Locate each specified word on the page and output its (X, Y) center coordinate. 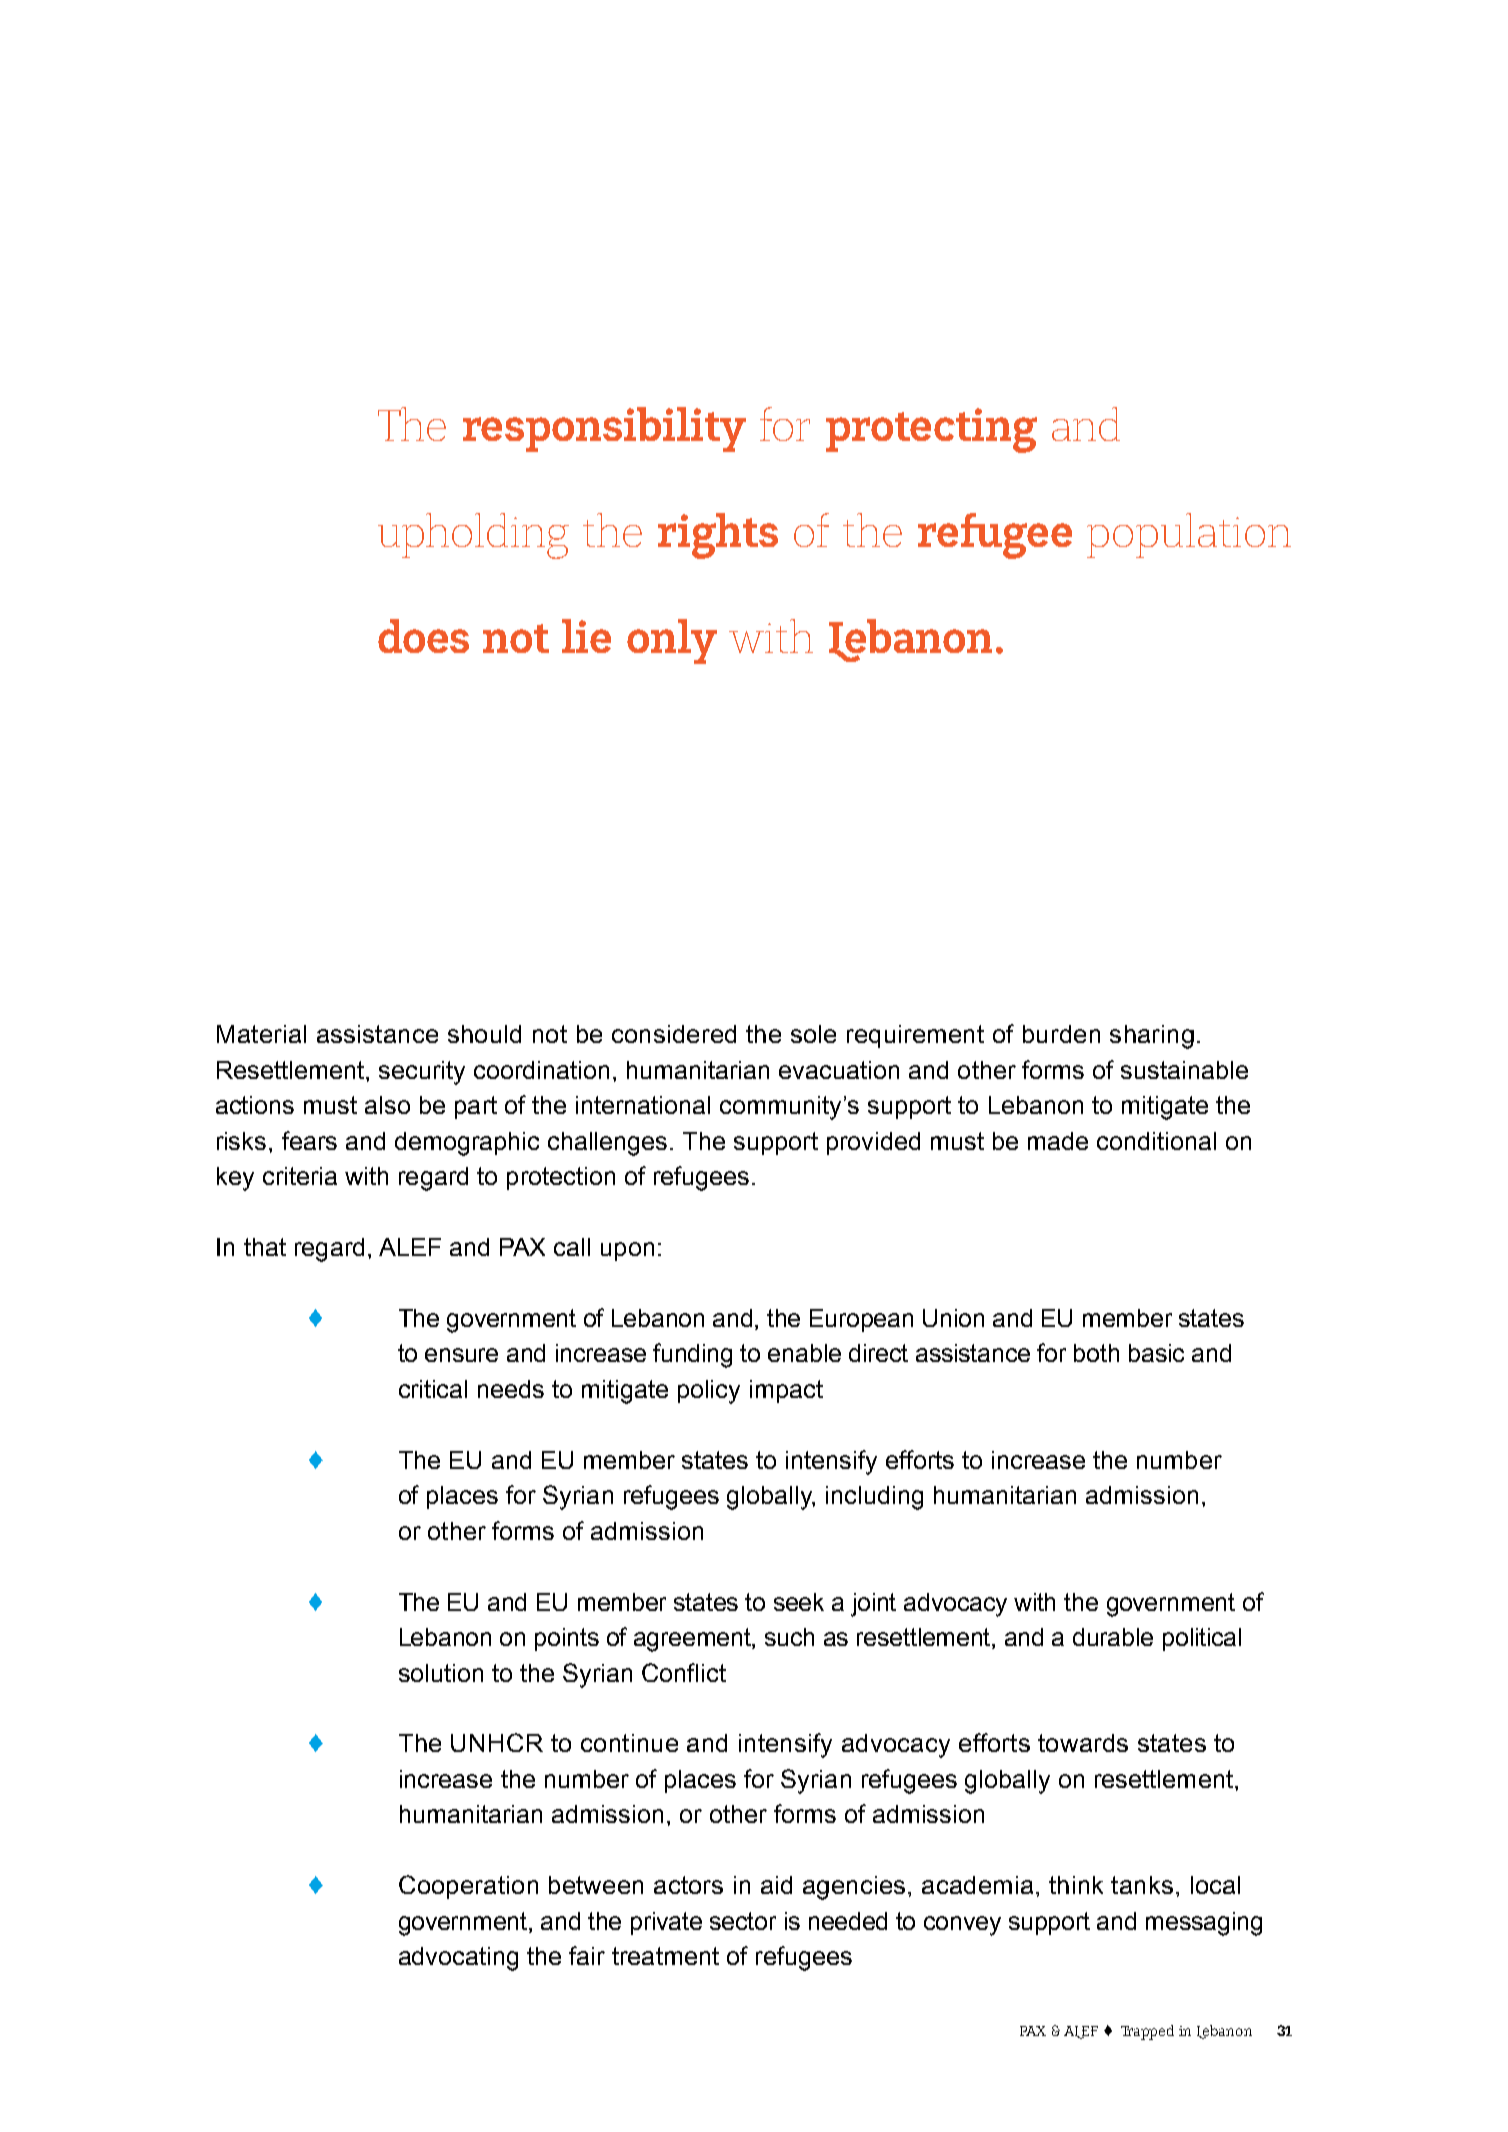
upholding (473, 536)
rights (718, 536)
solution (441, 1673)
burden (1061, 1034)
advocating (458, 1959)
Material (261, 1034)
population (1189, 535)
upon (627, 1251)
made (1058, 1141)
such (789, 1637)
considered (674, 1034)
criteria (300, 1176)
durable (1113, 1637)
